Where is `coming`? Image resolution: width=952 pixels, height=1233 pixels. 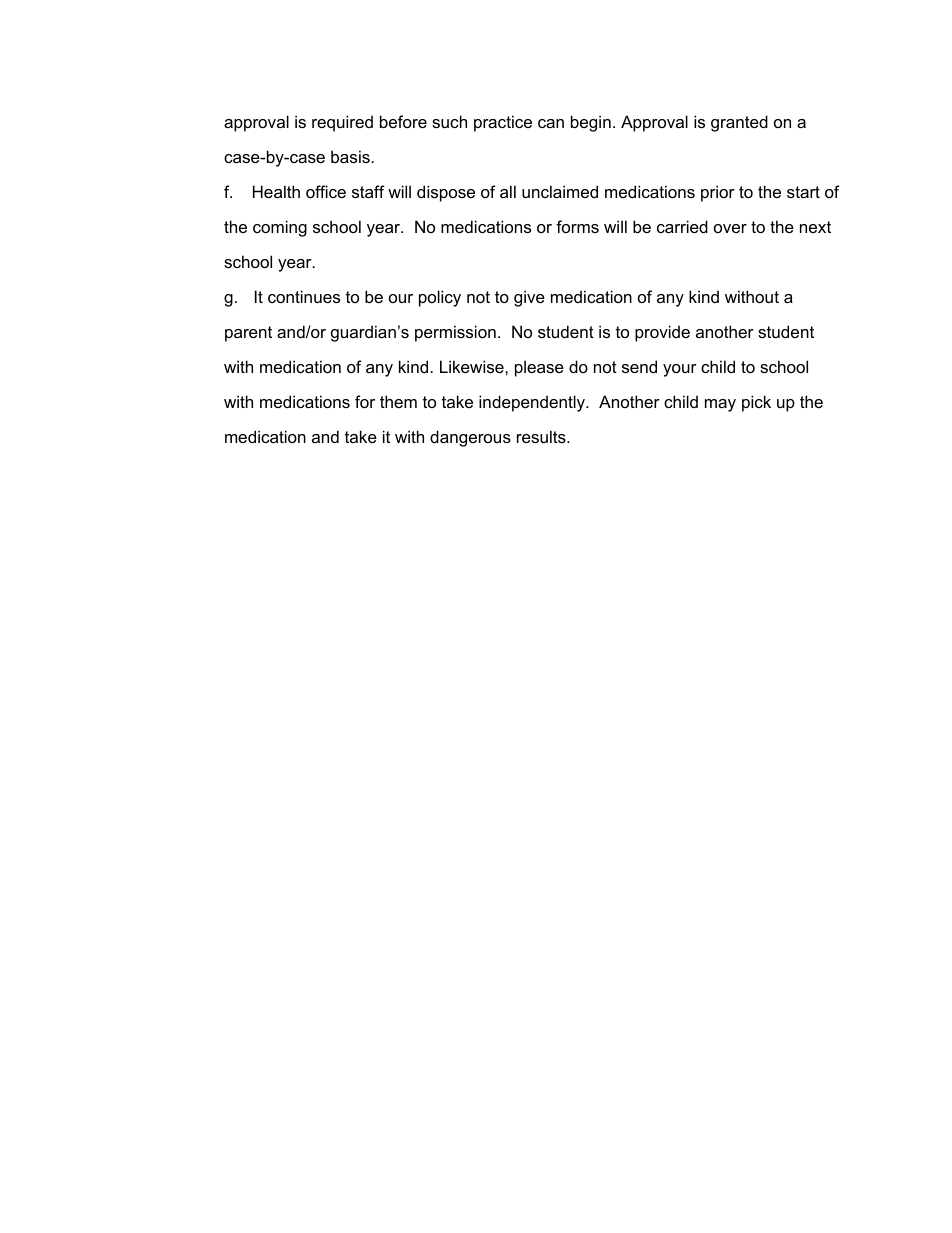
coming is located at coordinates (280, 228).
